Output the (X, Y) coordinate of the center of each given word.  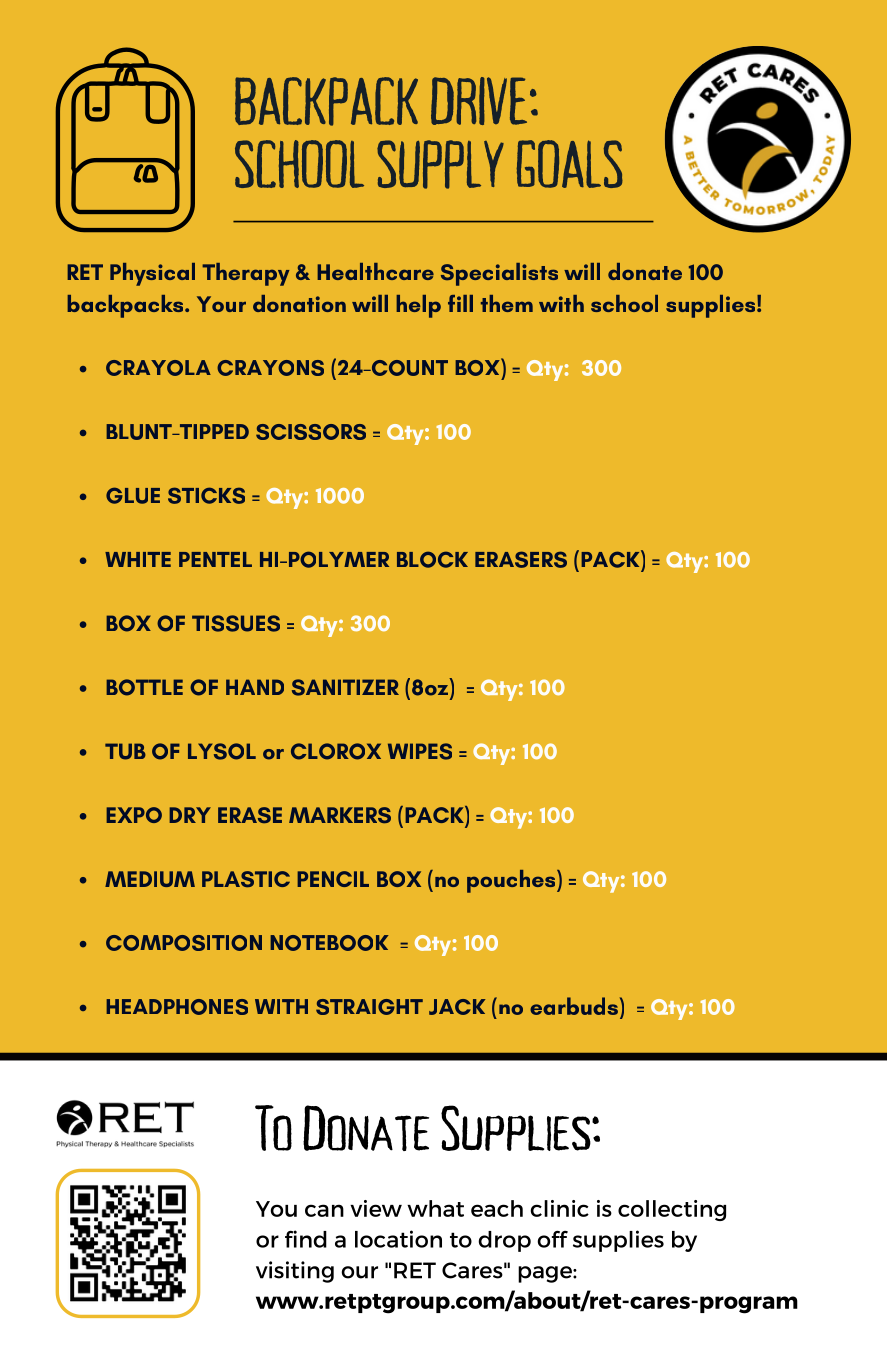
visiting (295, 1272)
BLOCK (432, 559)
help (418, 306)
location (398, 1239)
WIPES (420, 751)
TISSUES (236, 623)
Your (221, 304)
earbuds (574, 1006)
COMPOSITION (184, 943)
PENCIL (333, 879)
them (507, 303)
